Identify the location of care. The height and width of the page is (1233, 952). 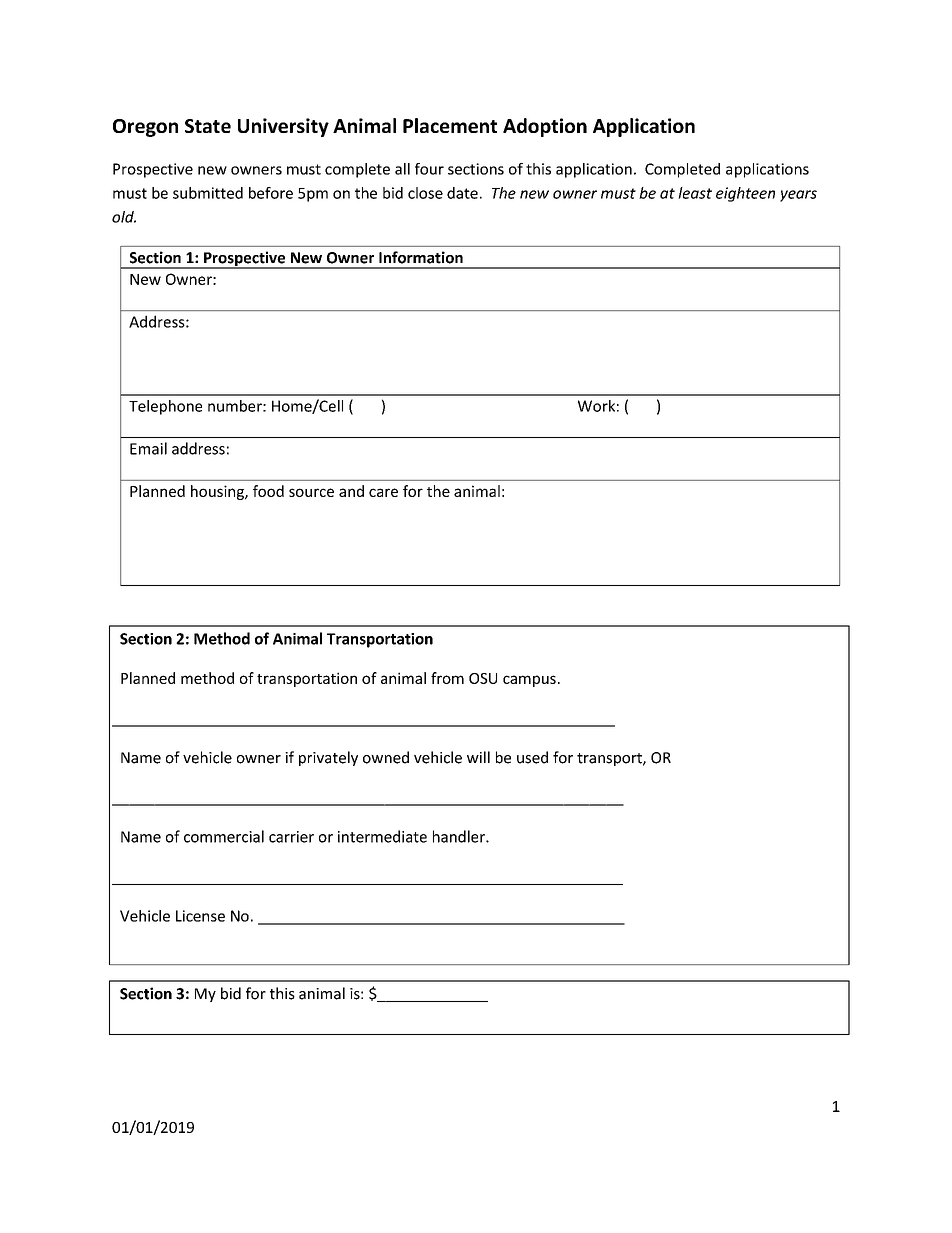
(383, 492).
